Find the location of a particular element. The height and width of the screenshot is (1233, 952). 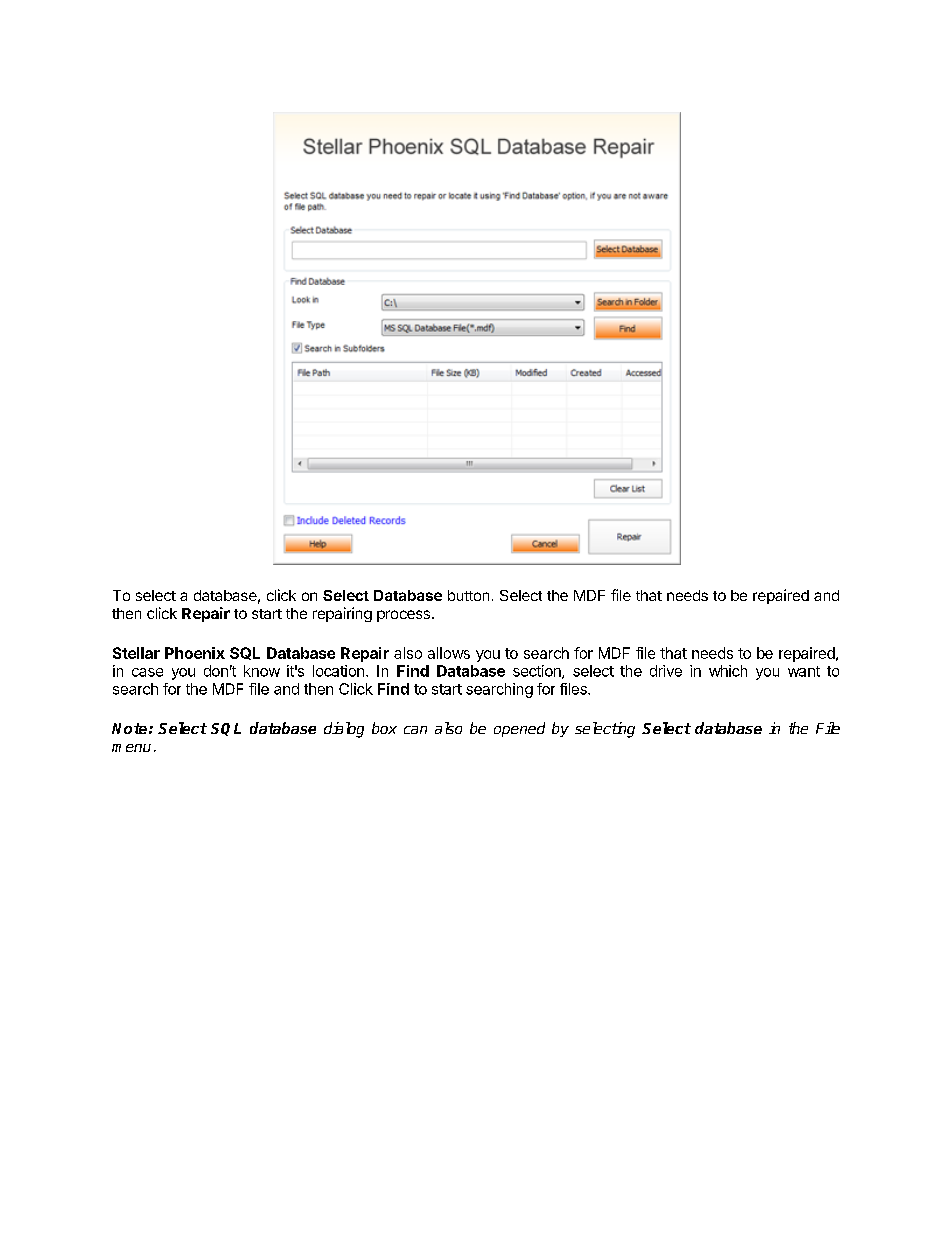

drive is located at coordinates (666, 671).
